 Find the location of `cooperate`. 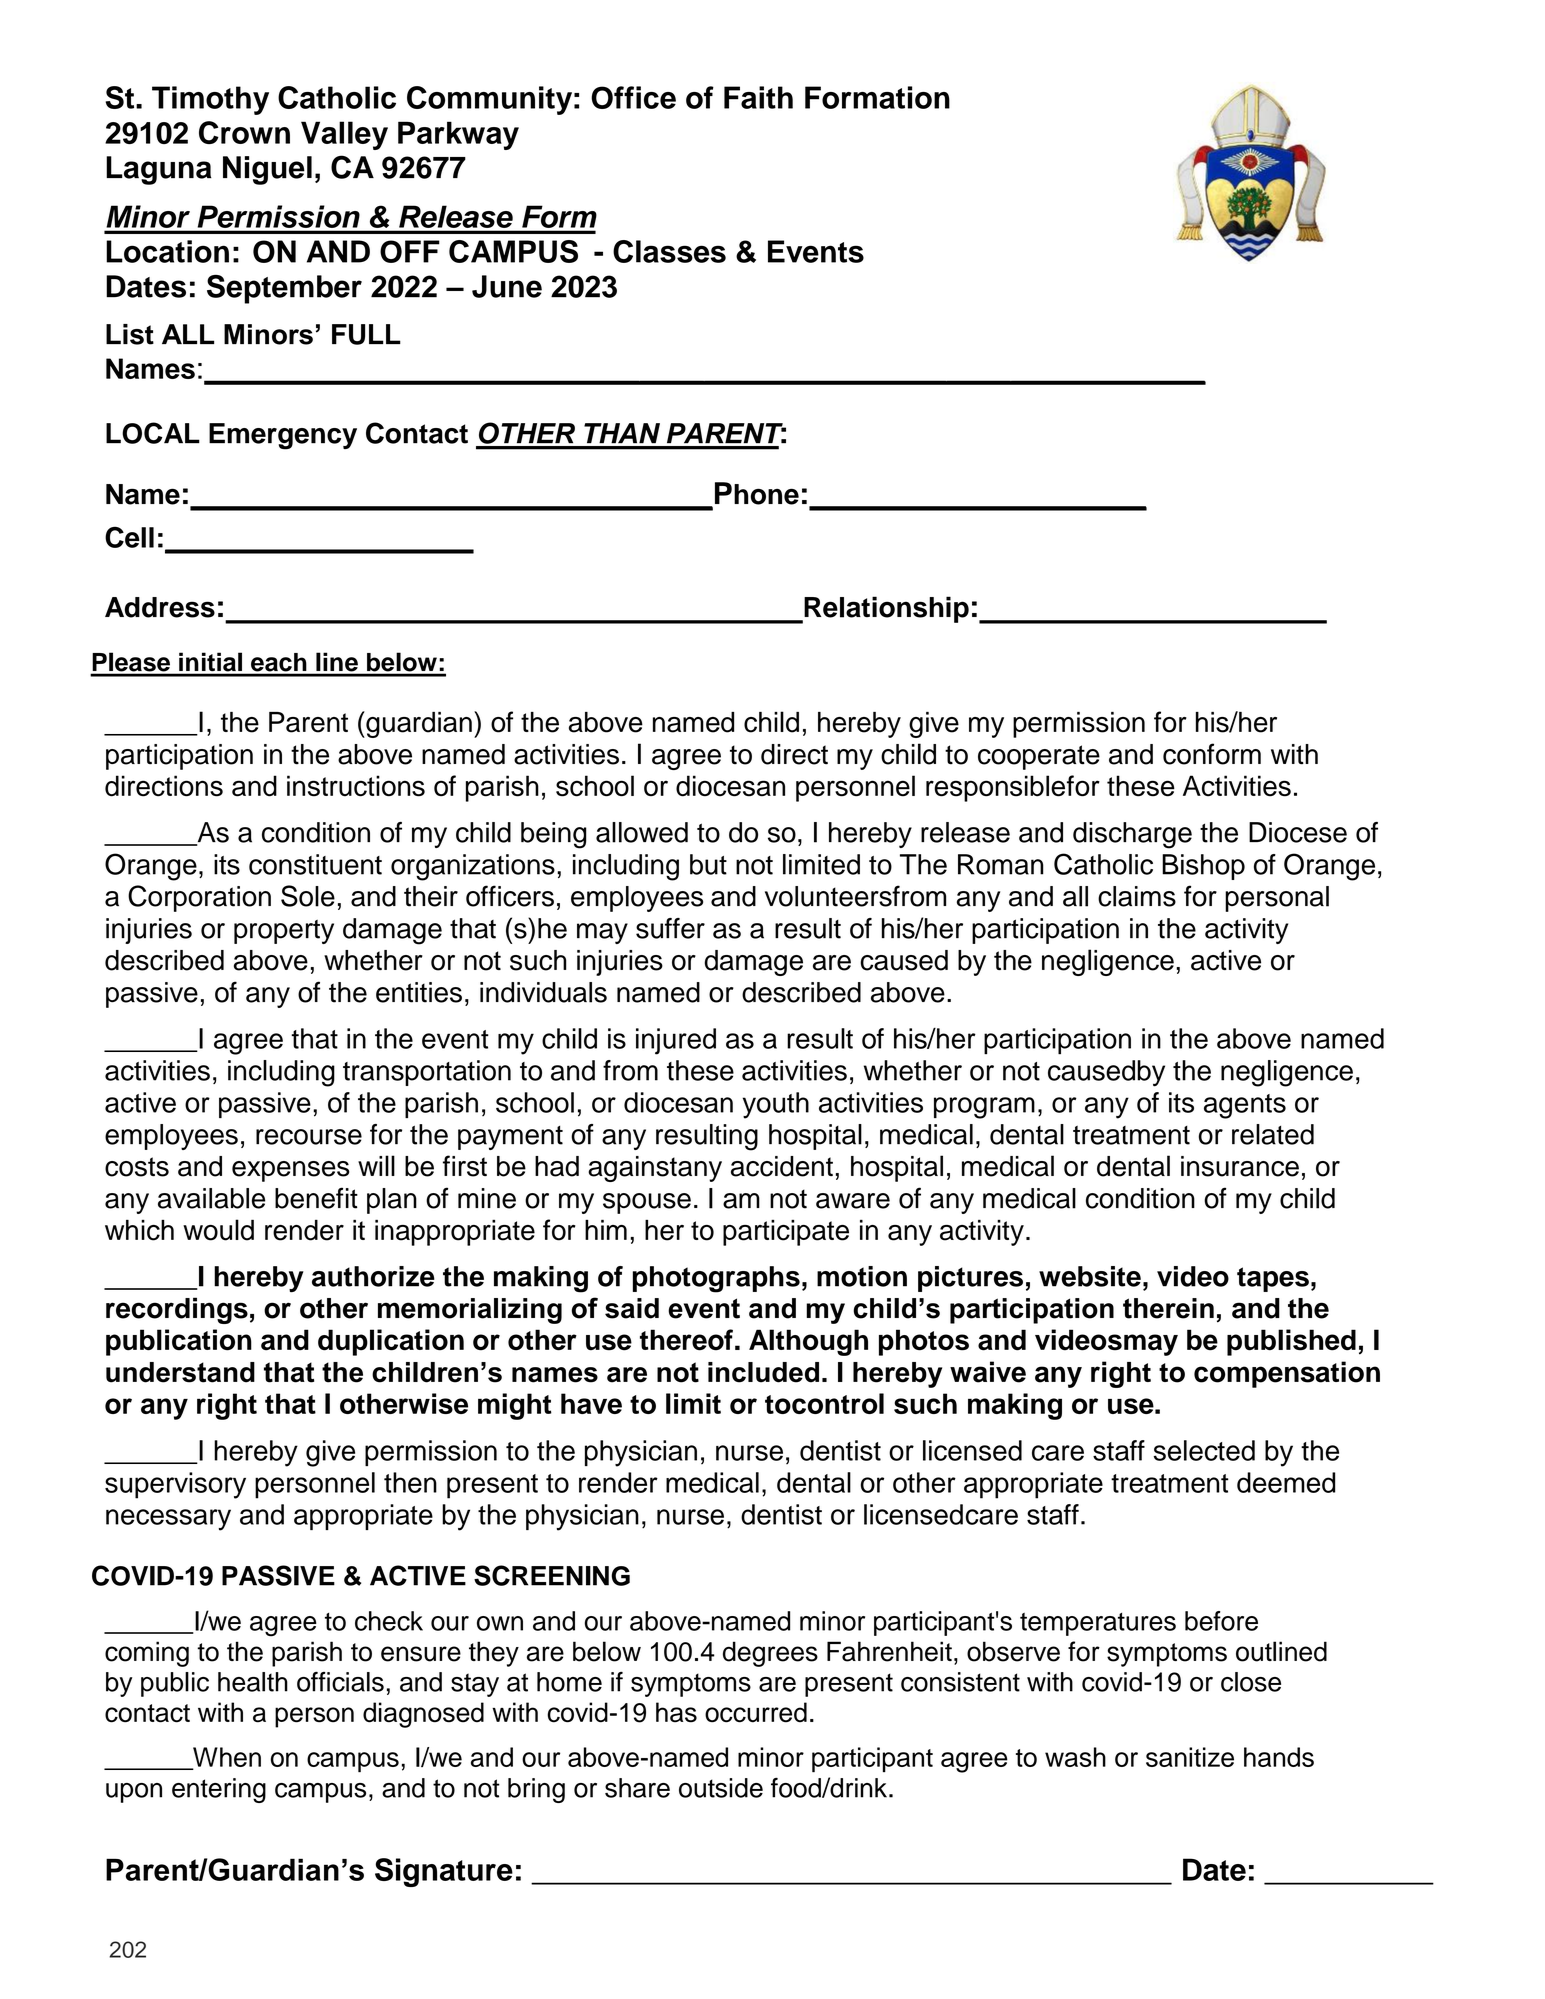

cooperate is located at coordinates (1039, 757).
